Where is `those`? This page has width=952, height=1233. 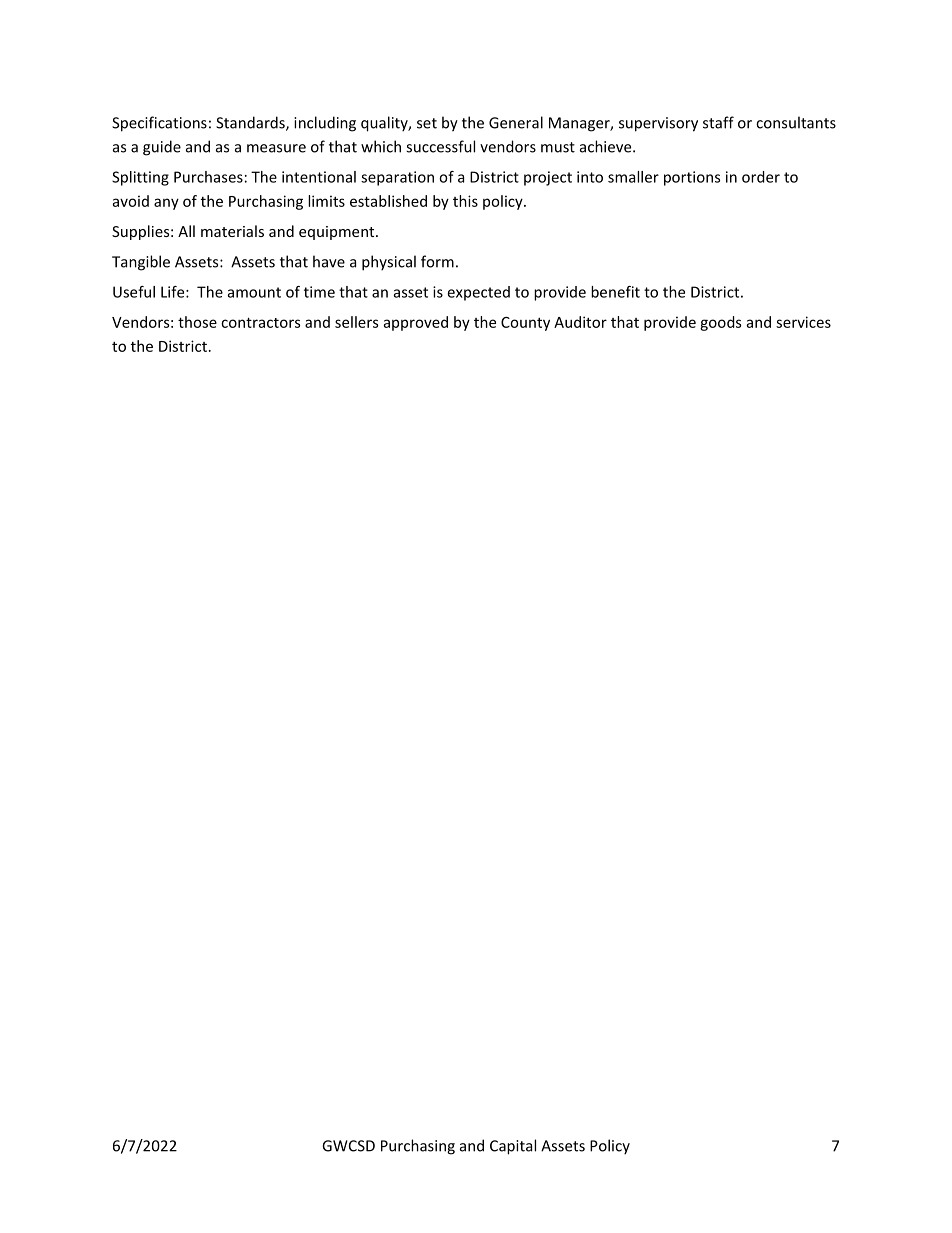 those is located at coordinates (197, 322).
